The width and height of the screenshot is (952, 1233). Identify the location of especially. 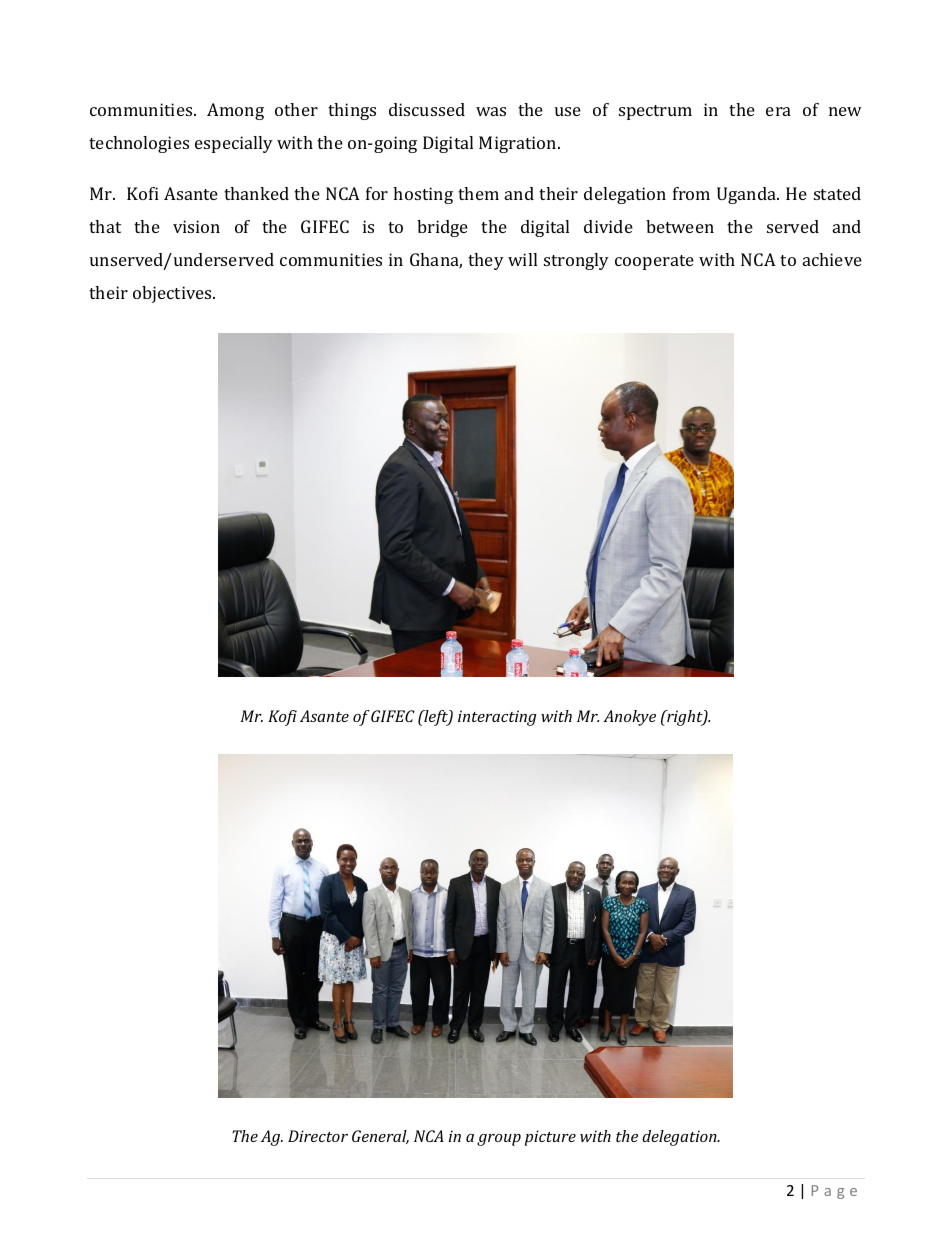
(234, 144).
